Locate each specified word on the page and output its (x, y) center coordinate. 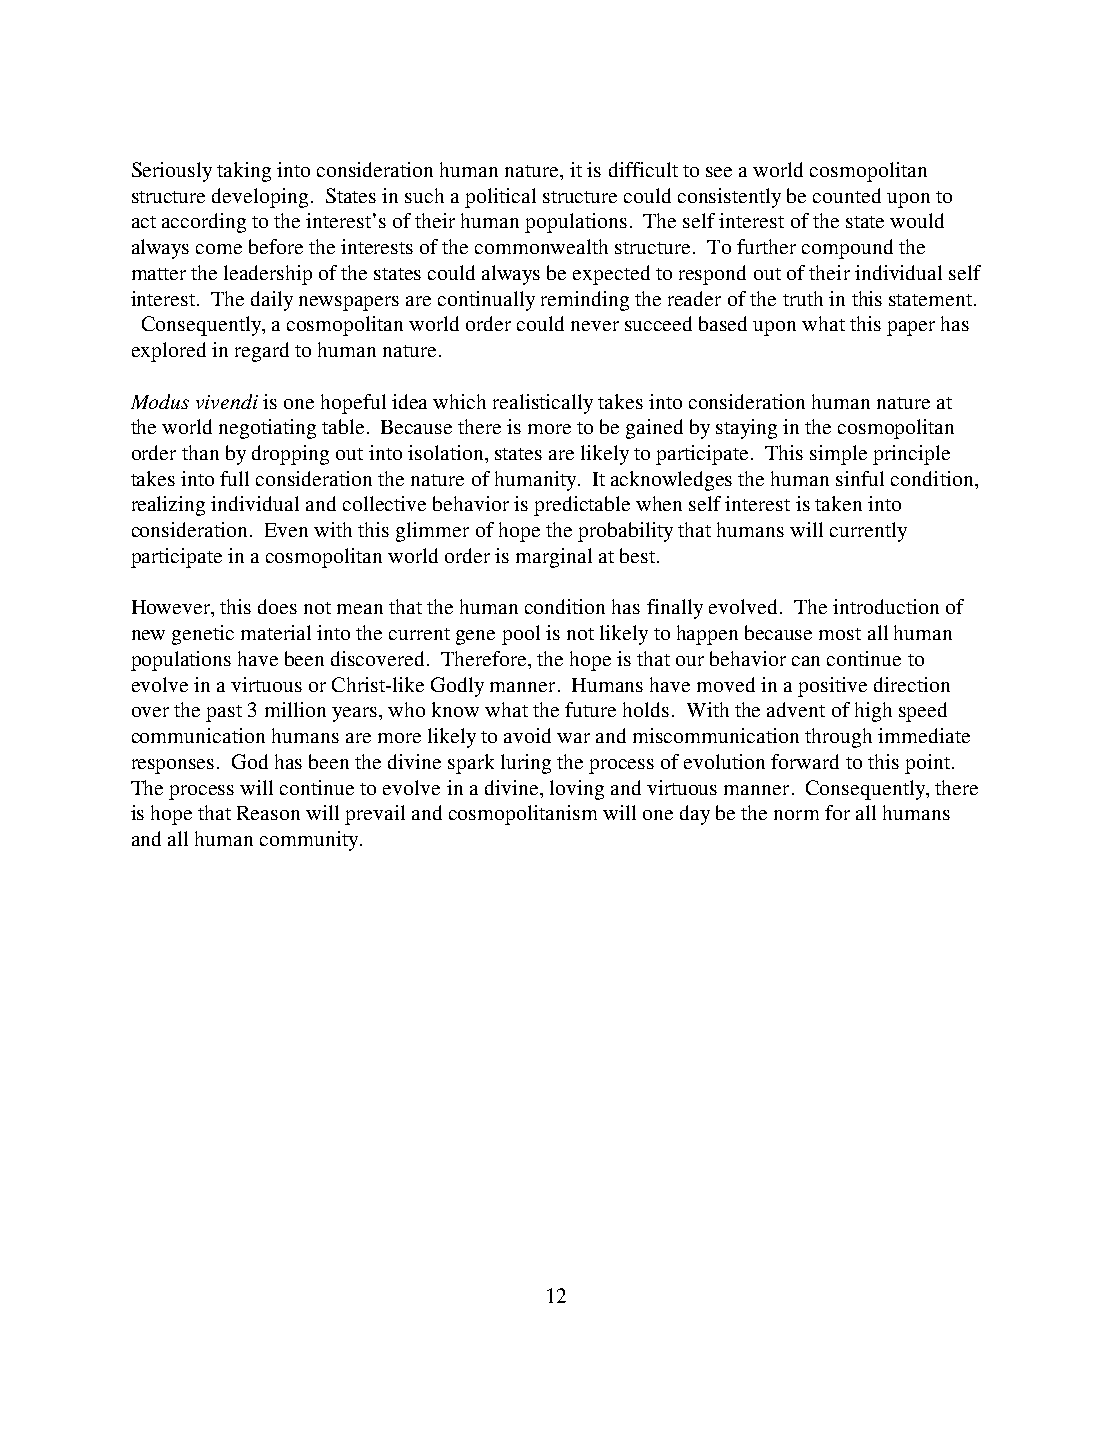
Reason (268, 813)
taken (838, 503)
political (500, 198)
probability (625, 532)
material (276, 632)
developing (260, 198)
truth (803, 298)
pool (521, 635)
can (806, 661)
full (234, 478)
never (595, 326)
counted (847, 195)
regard (262, 352)
